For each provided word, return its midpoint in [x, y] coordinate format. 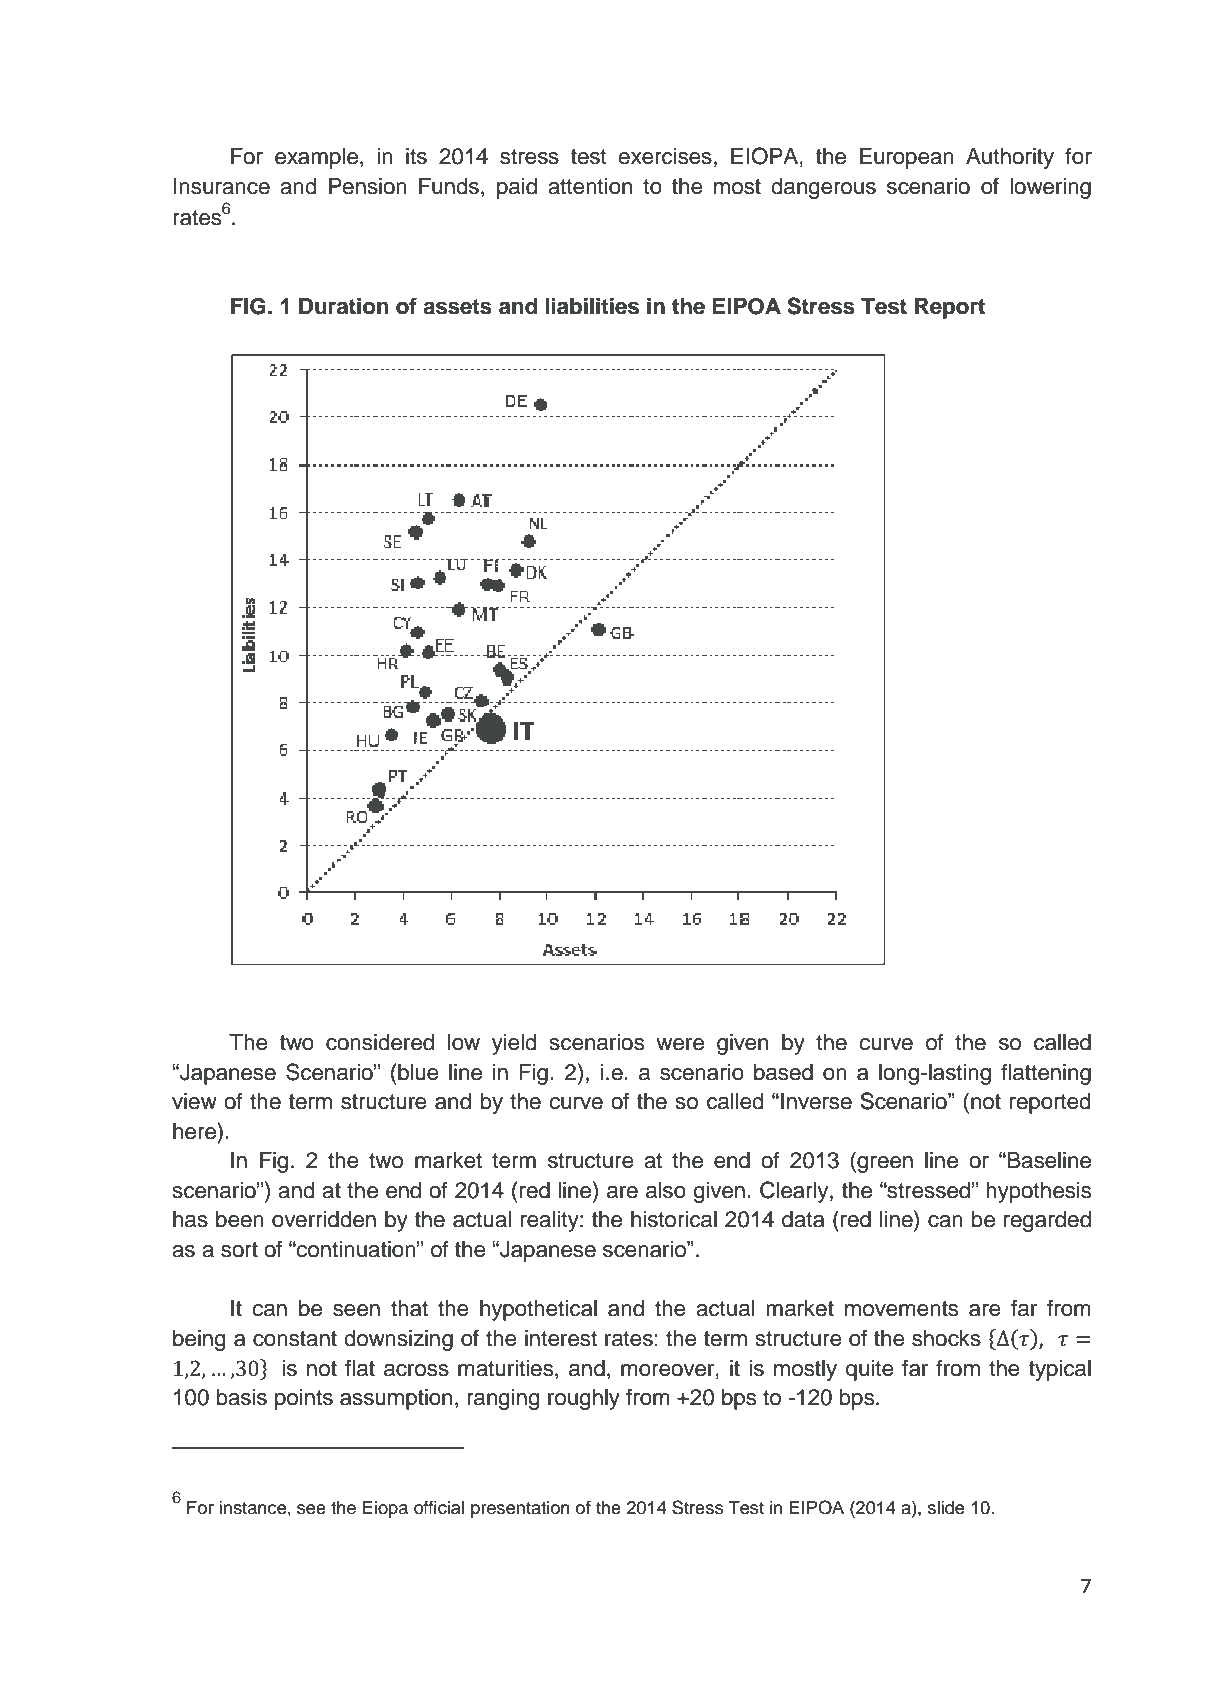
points [304, 1399]
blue [418, 1072]
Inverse [816, 1101]
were [680, 1044]
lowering [1050, 188]
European [907, 158]
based [783, 1072]
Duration [344, 306]
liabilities [592, 306]
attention [590, 186]
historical [674, 1219]
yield [514, 1044]
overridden [324, 1219]
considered [380, 1042]
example [316, 158]
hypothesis [1038, 1192]
